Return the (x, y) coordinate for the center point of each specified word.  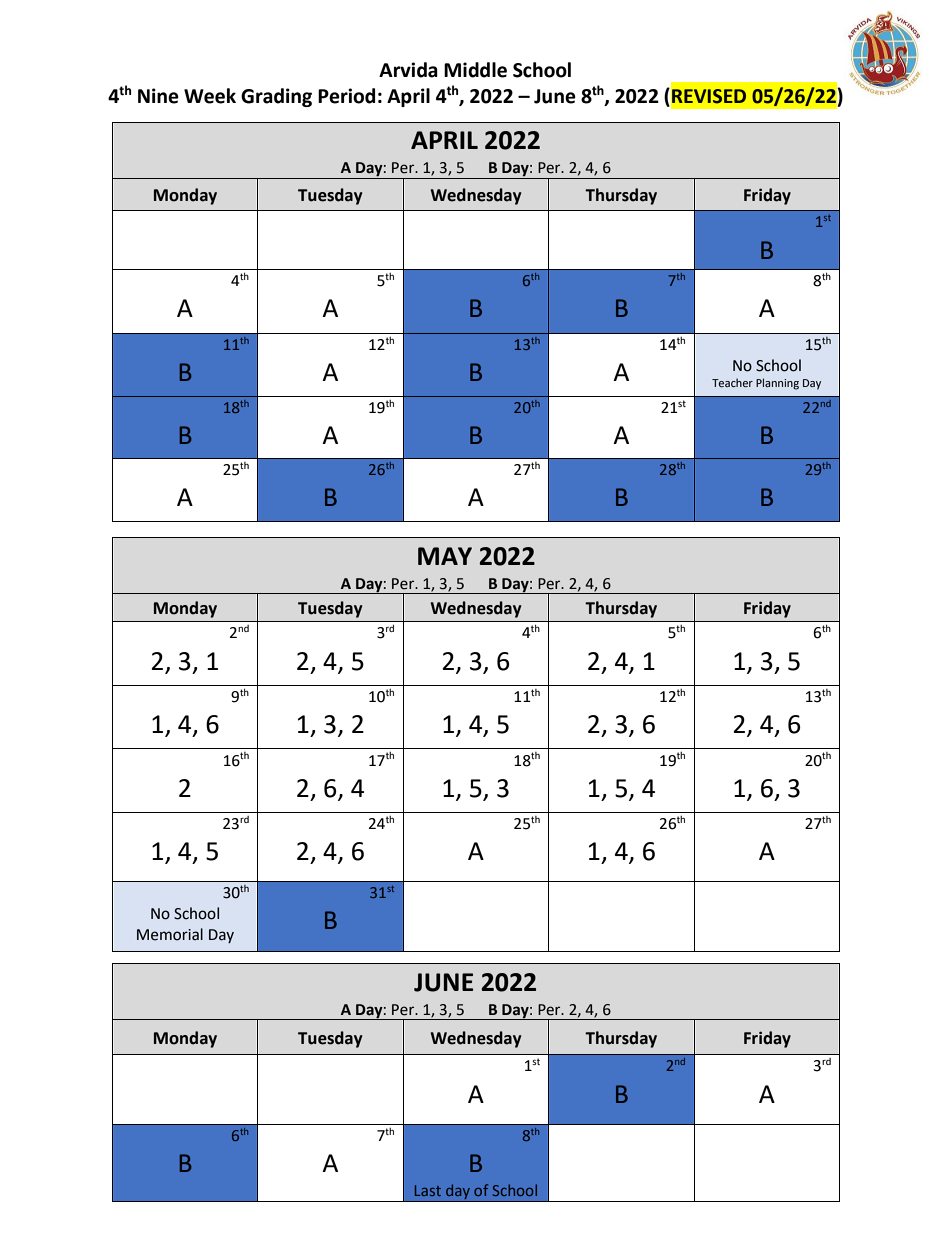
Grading (276, 97)
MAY (445, 556)
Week (210, 96)
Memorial (170, 934)
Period (346, 96)
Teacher (732, 382)
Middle (475, 70)
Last (428, 1190)
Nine (158, 96)
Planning (777, 384)
